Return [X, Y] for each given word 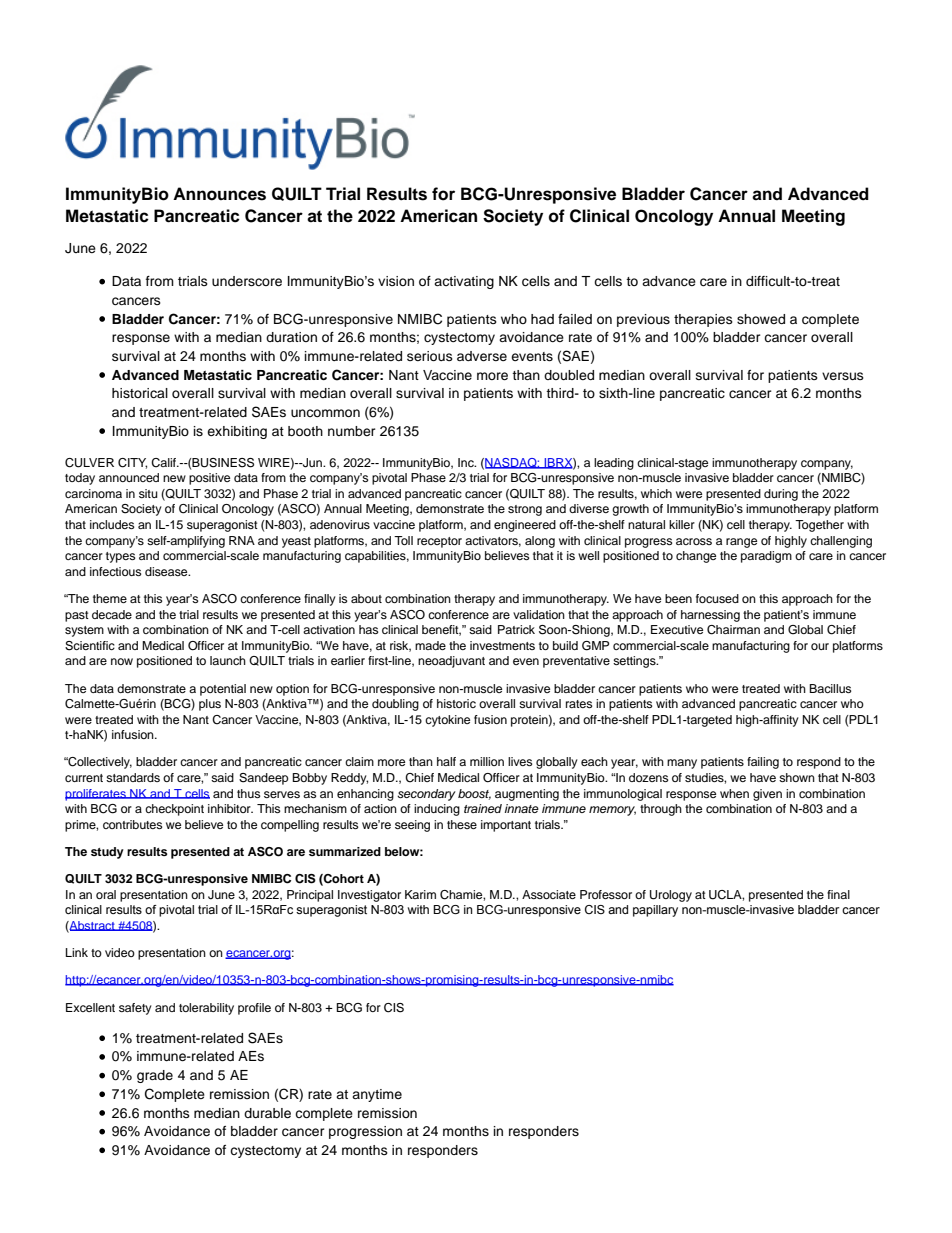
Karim [420, 894]
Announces [219, 194]
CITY [132, 463]
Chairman [733, 630]
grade [155, 1076]
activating [464, 282]
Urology [671, 896]
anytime [377, 1095]
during [781, 495]
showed [761, 319]
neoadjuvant [451, 662]
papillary [655, 911]
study [107, 853]
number [352, 431]
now [122, 661]
